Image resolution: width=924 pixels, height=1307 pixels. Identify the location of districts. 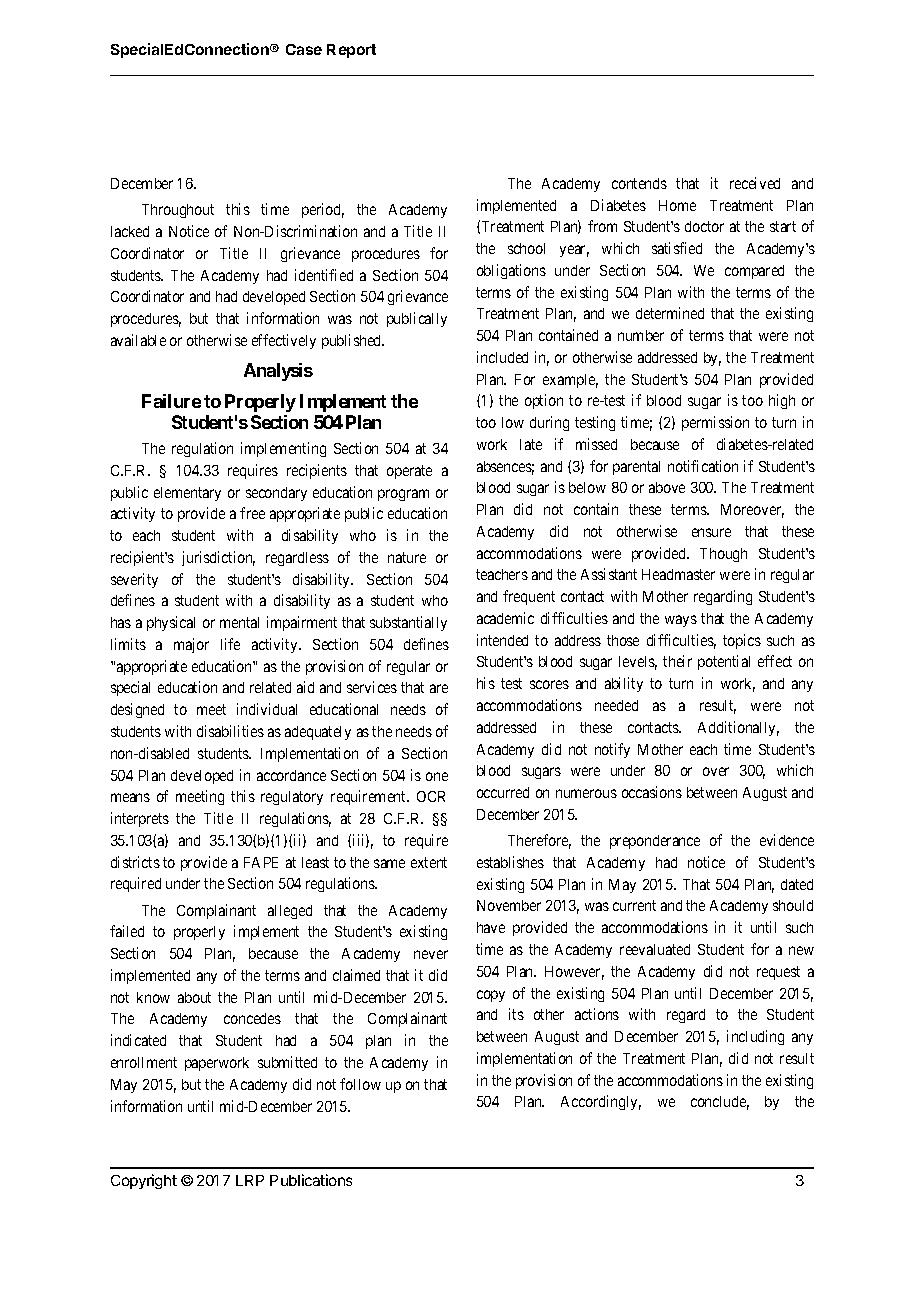
(135, 862).
